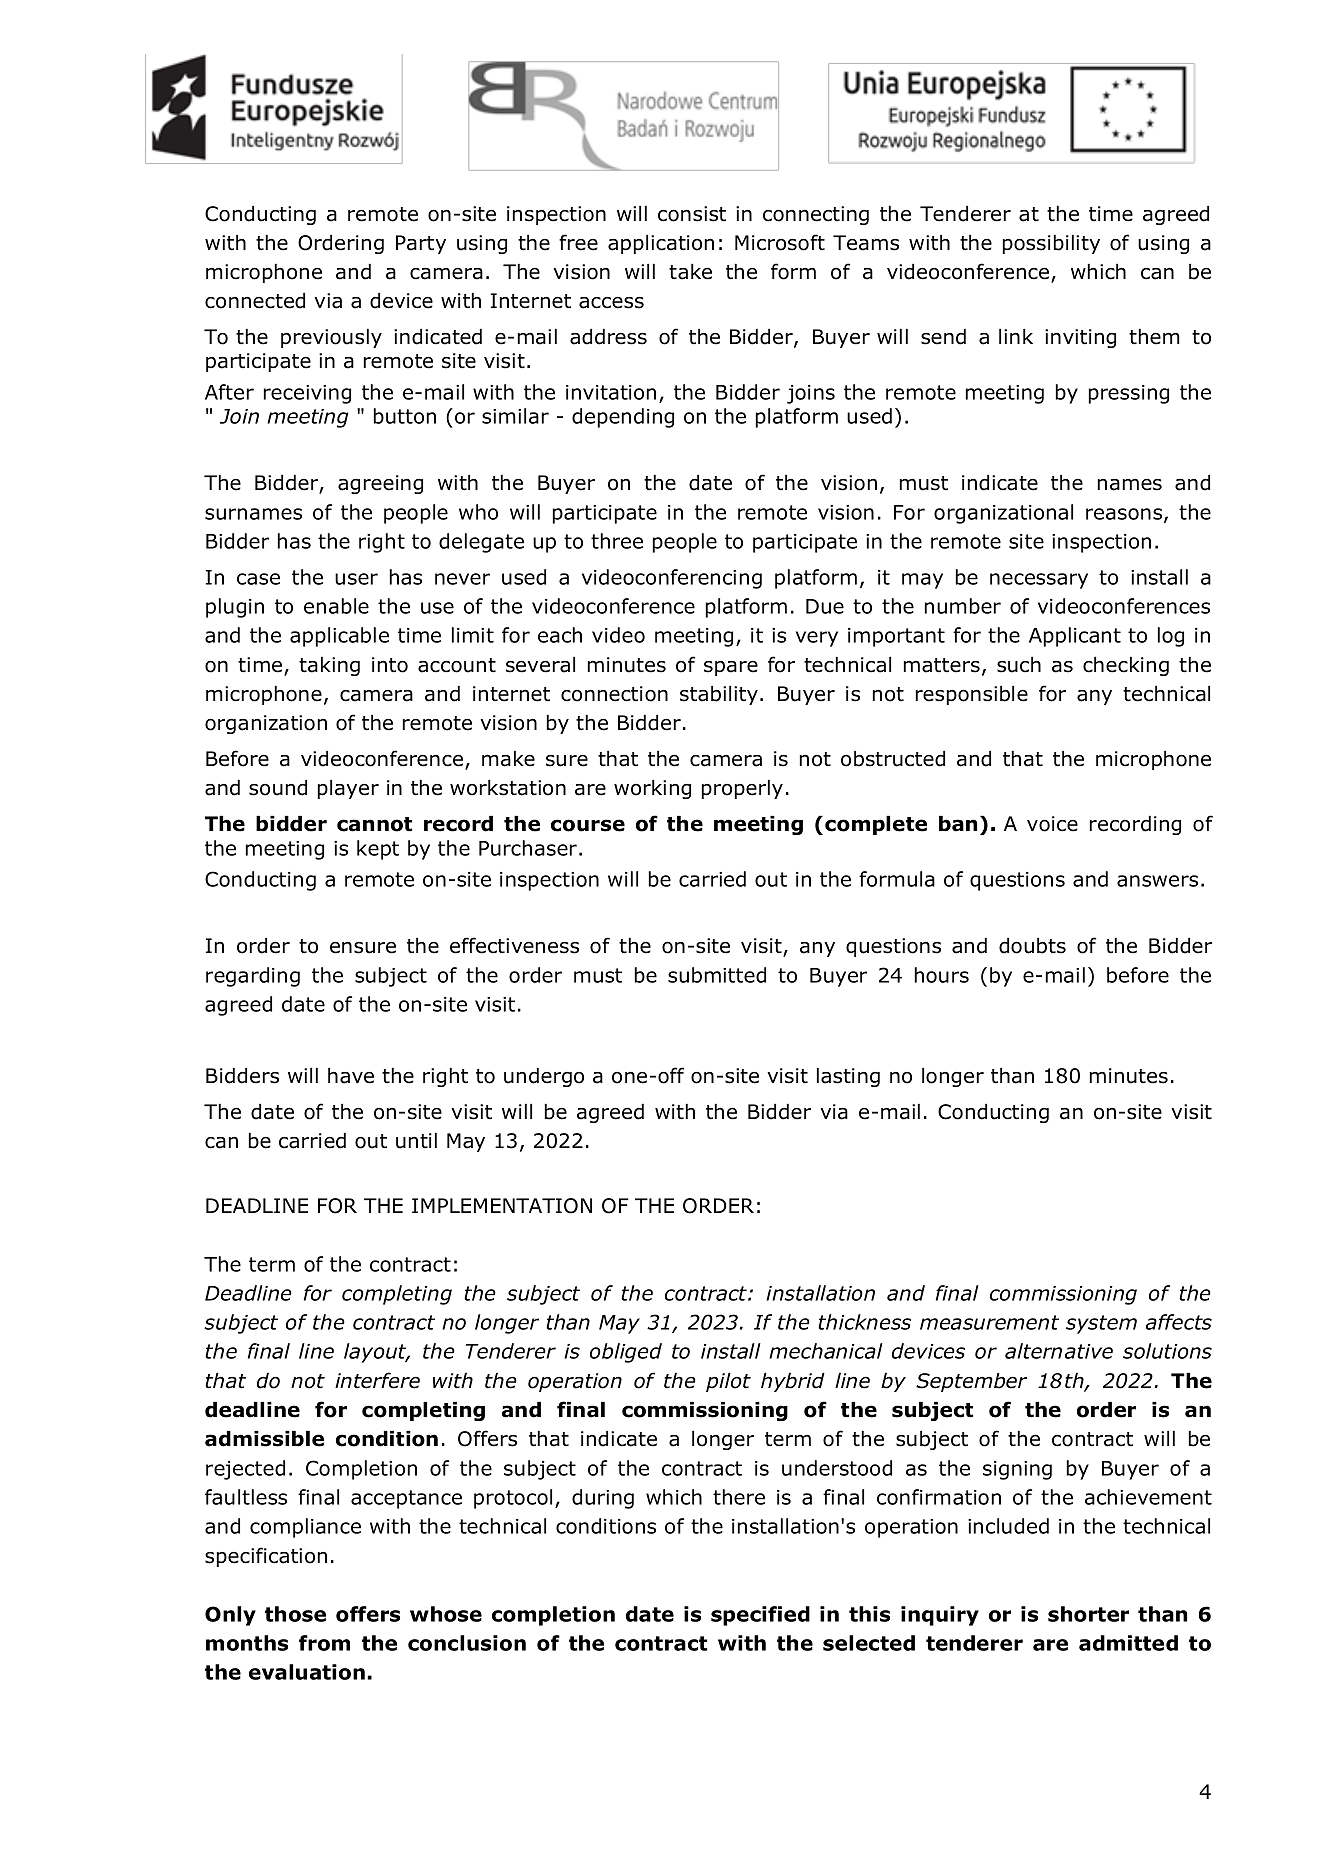 This screenshot has height=1870, width=1322. I want to click on spare, so click(731, 668).
